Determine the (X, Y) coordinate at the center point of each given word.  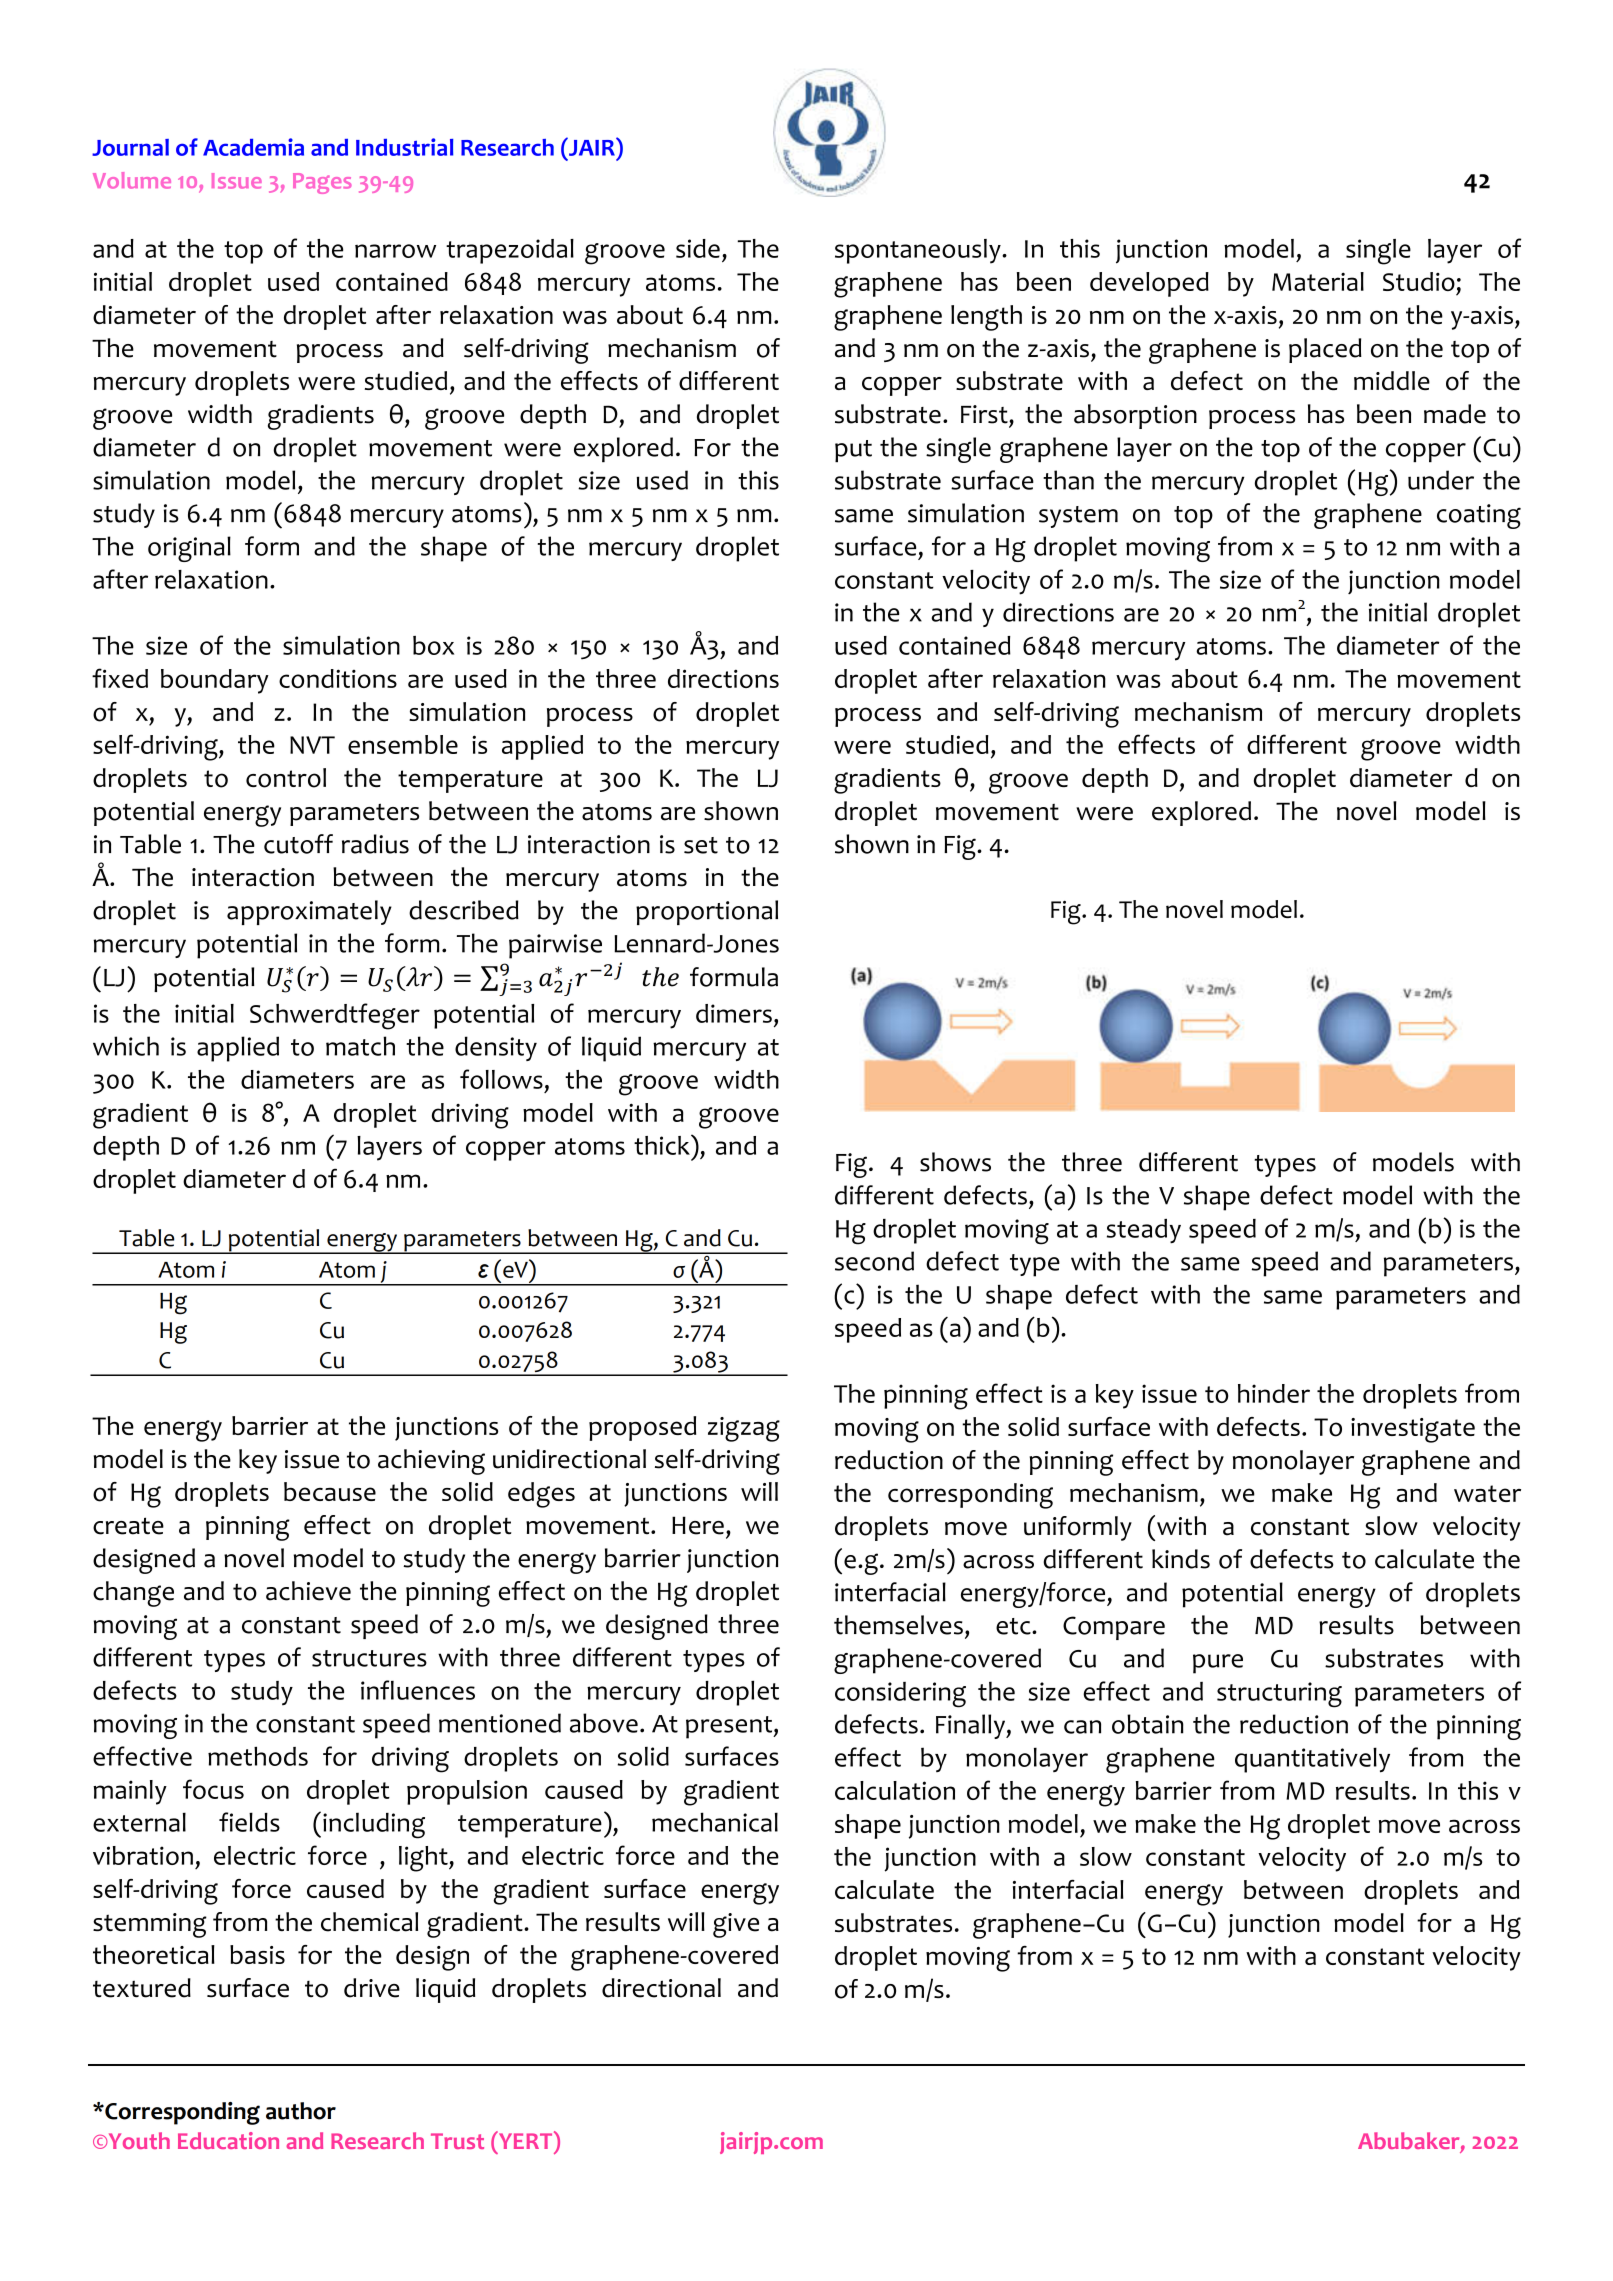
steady (1144, 1231)
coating (1479, 516)
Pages (322, 183)
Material (1318, 281)
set (701, 845)
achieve (308, 1591)
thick (663, 1144)
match (360, 1046)
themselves (898, 1625)
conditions (338, 678)
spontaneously (919, 251)
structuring (1279, 1695)
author (301, 2111)
